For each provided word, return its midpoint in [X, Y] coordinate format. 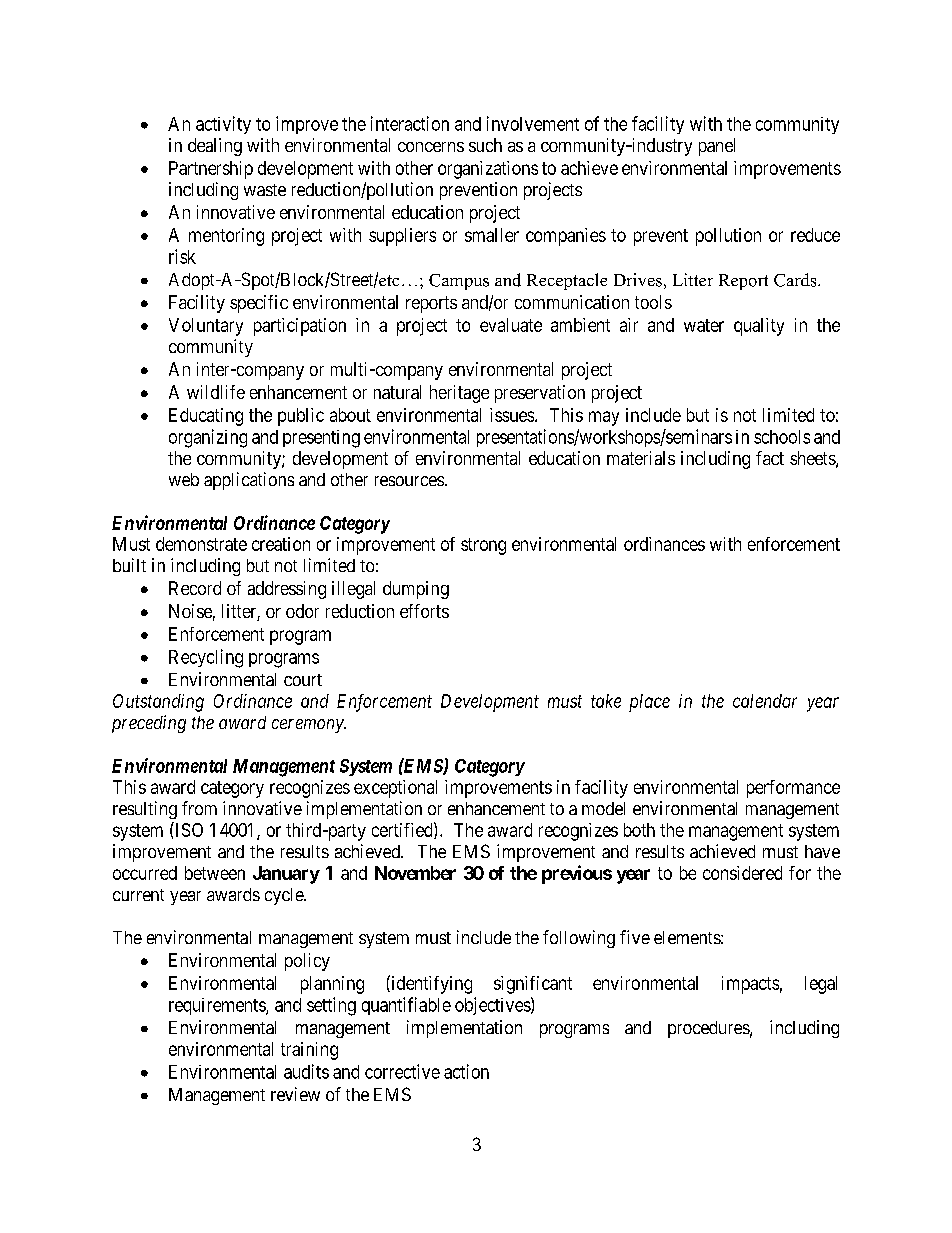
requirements [218, 1006]
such [485, 145]
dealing [215, 147]
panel [717, 147]
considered [742, 873]
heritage [459, 394]
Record [195, 588]
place [649, 703]
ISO [188, 829]
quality [759, 327]
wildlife [216, 392]
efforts [424, 611]
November [415, 873]
